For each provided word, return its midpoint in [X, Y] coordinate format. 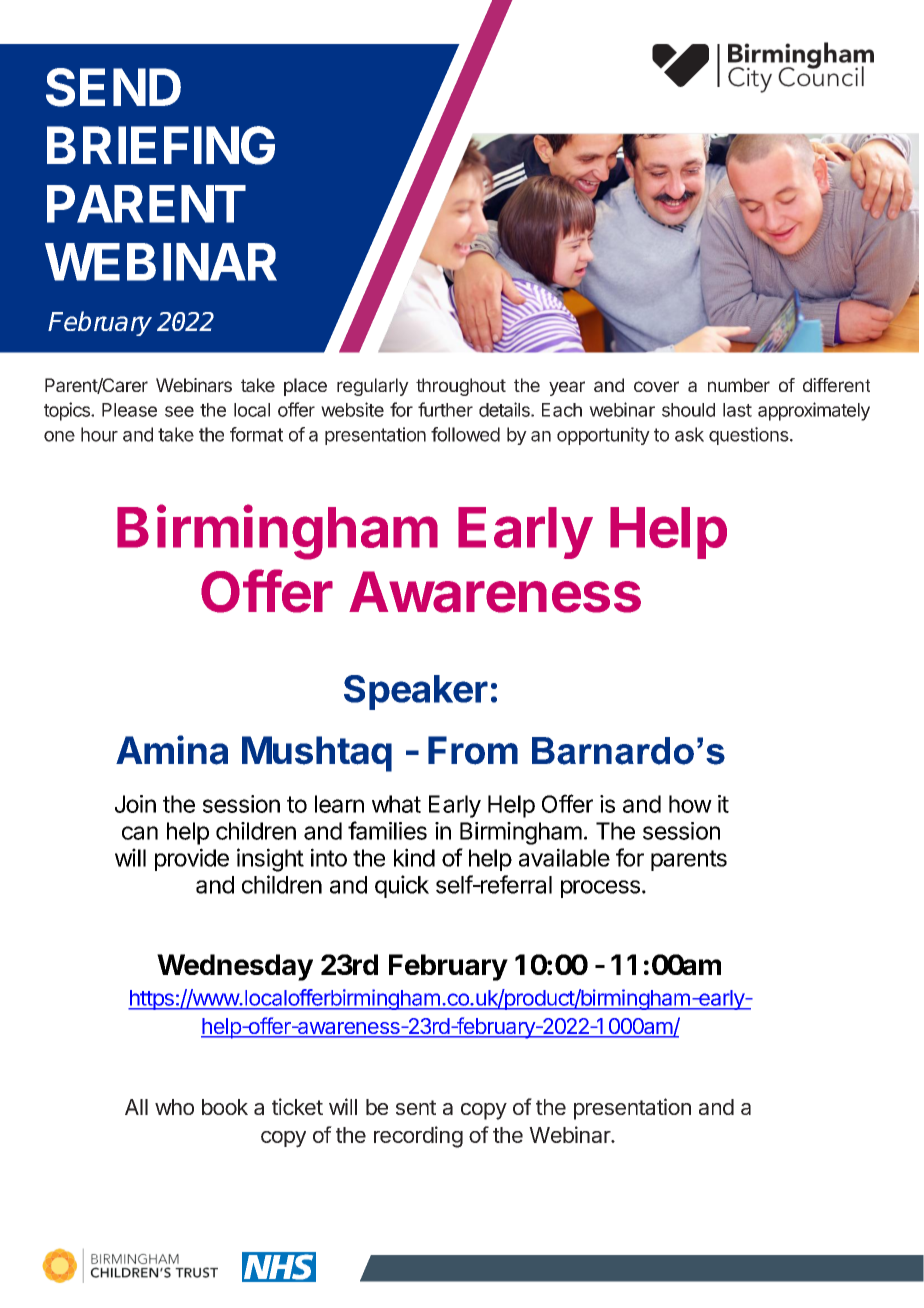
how [690, 804]
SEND [113, 87]
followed [465, 434]
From [473, 750]
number [739, 385]
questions [749, 436]
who [174, 1107]
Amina [172, 750]
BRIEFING [161, 145]
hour [99, 434]
